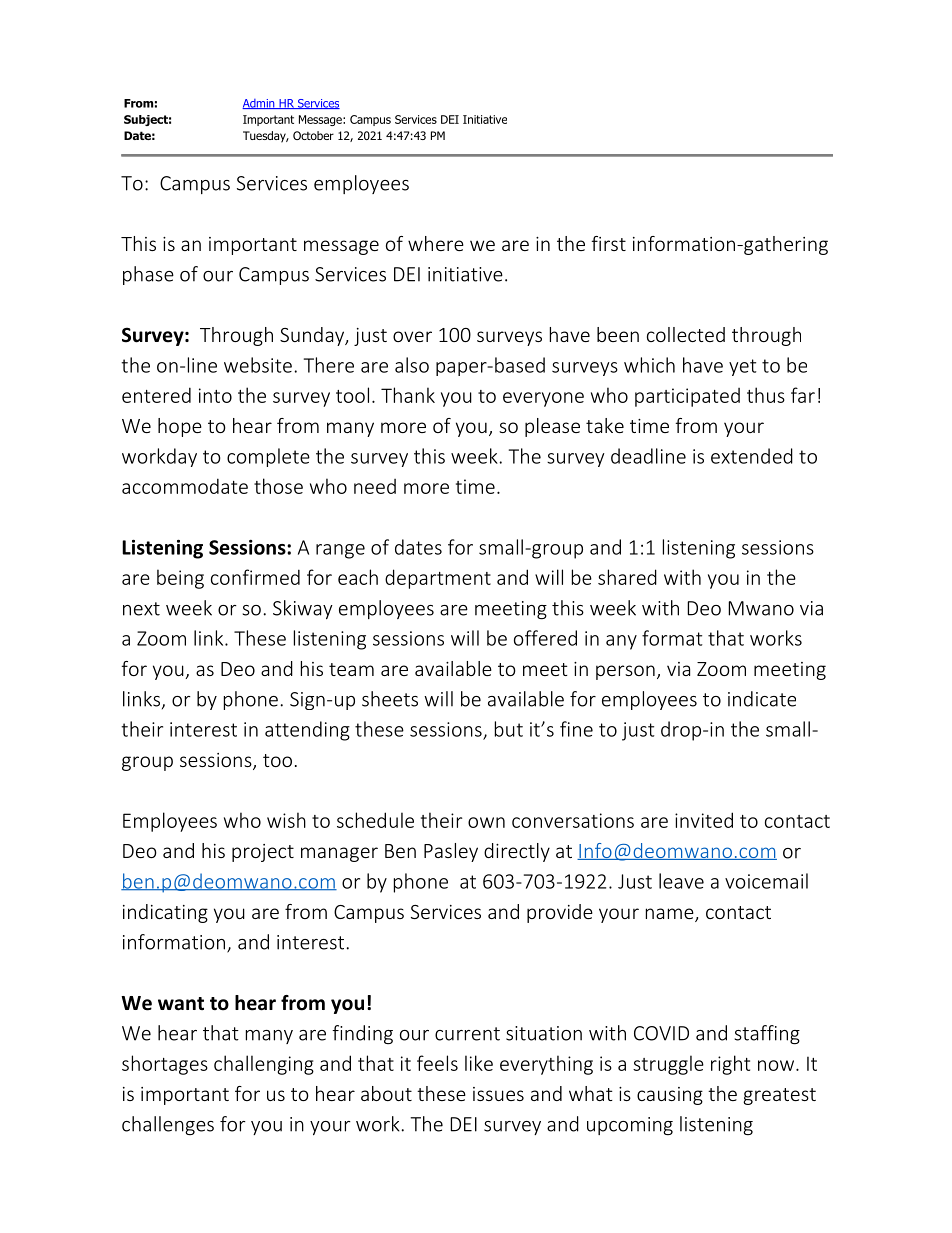 The image size is (952, 1233). Describe the element at coordinates (743, 367) in the screenshot. I see `yet` at that location.
